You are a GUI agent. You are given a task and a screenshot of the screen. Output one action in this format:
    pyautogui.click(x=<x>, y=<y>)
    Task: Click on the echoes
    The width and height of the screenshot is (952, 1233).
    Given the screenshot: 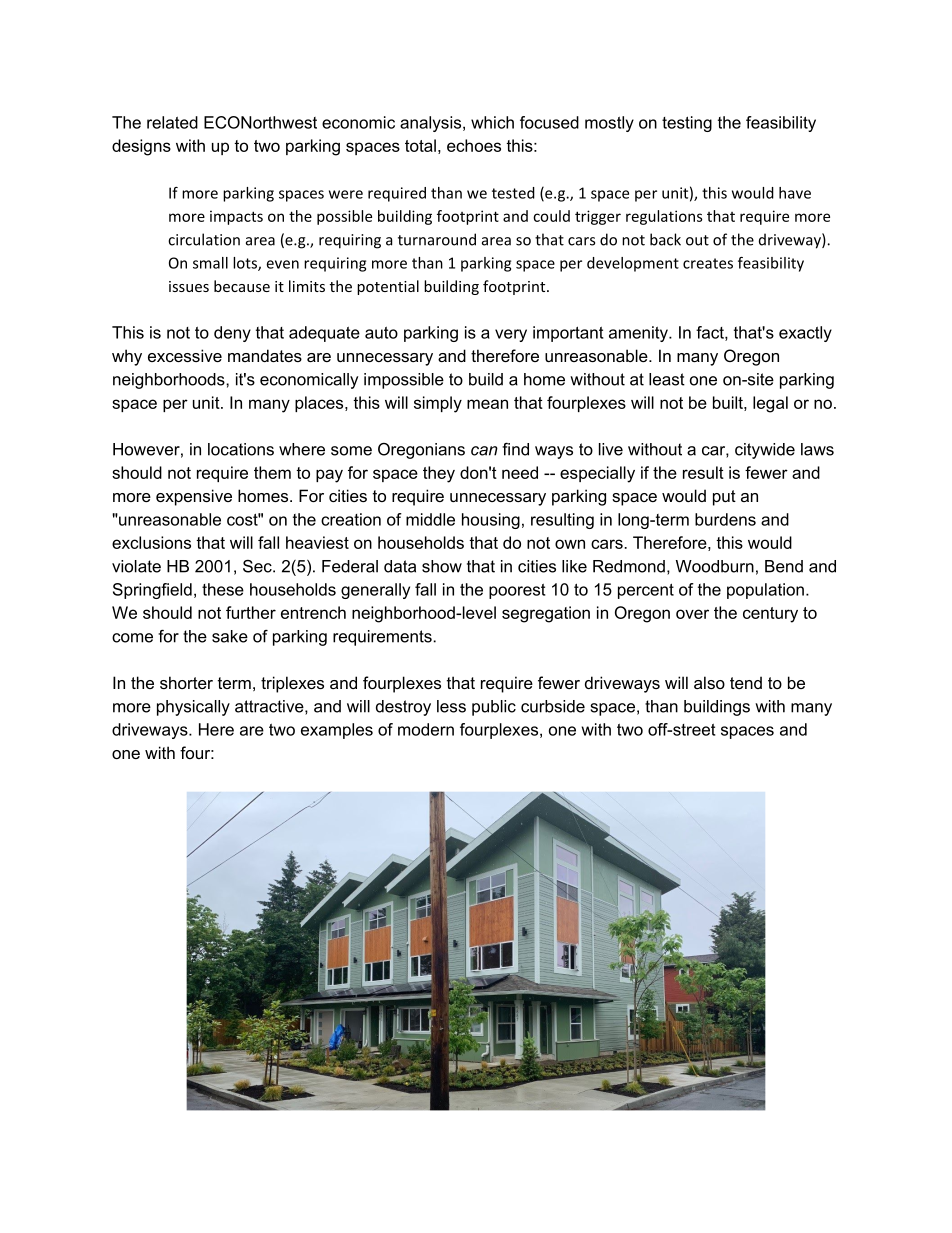 What is the action you would take?
    pyautogui.click(x=474, y=145)
